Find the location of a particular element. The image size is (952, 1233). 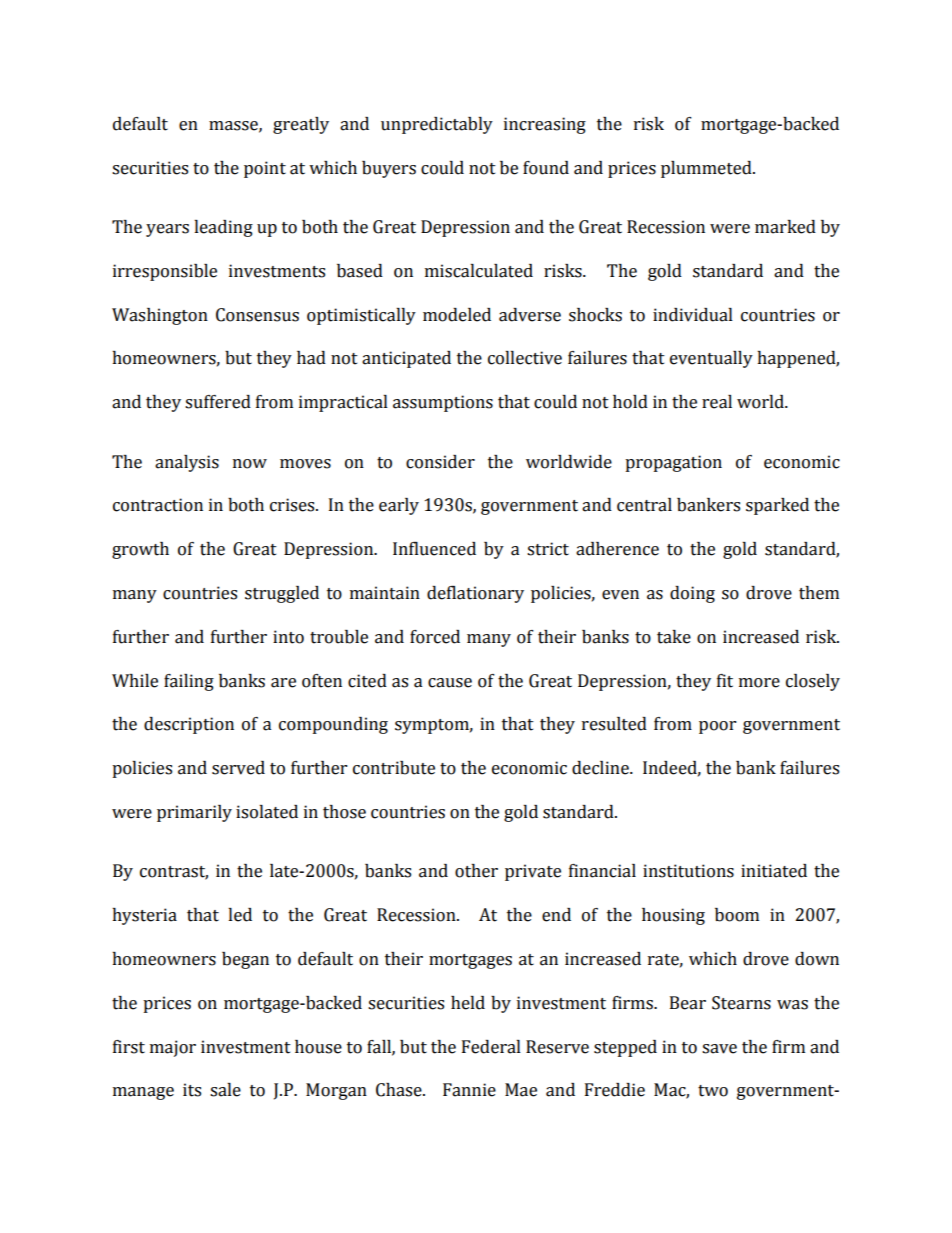

increasing is located at coordinates (545, 125).
